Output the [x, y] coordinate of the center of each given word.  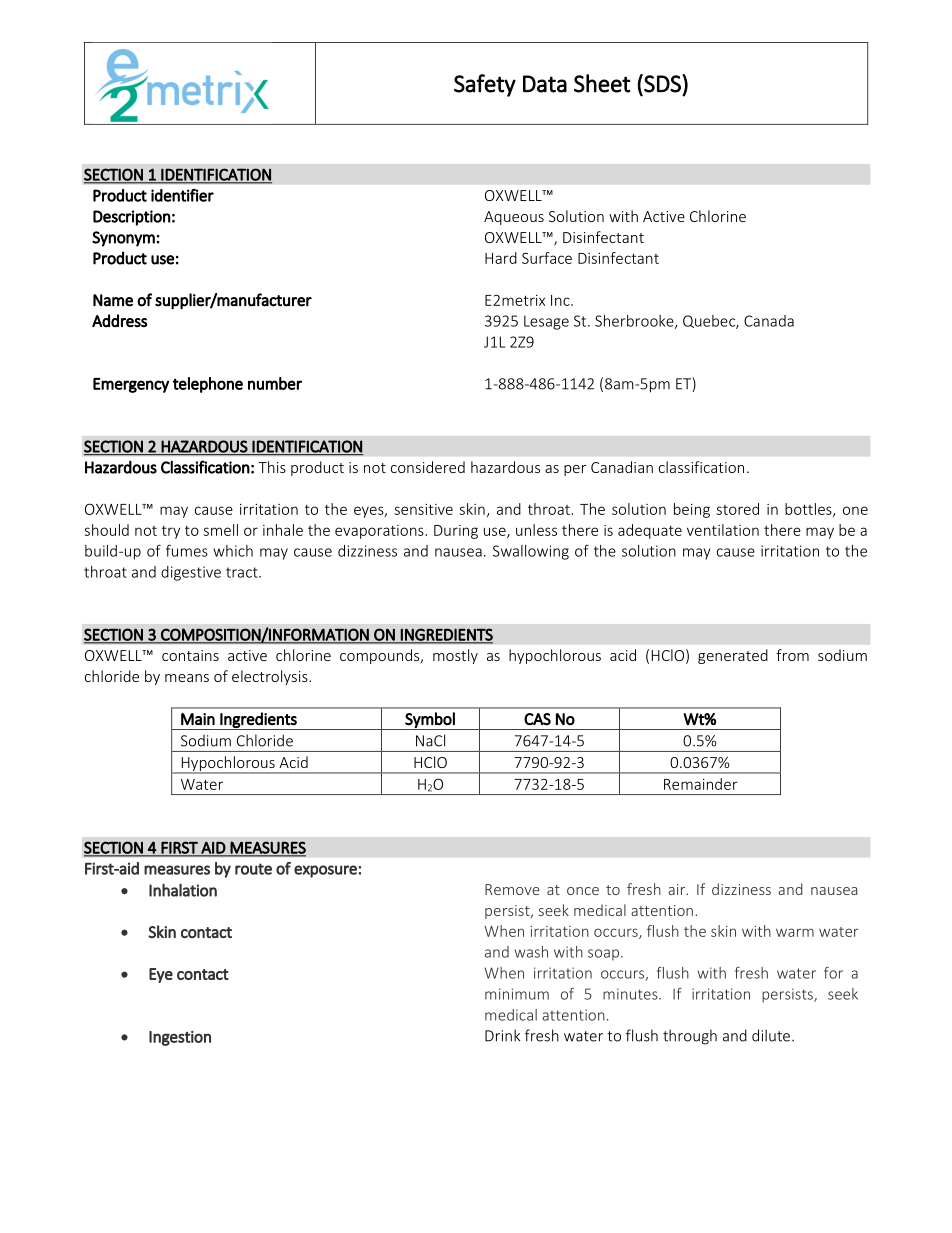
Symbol [430, 721]
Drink [502, 1035]
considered [428, 467]
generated [733, 656]
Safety [485, 85]
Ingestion [180, 1038]
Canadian [622, 467]
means [187, 678]
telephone [208, 385]
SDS [662, 83]
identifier [182, 195]
